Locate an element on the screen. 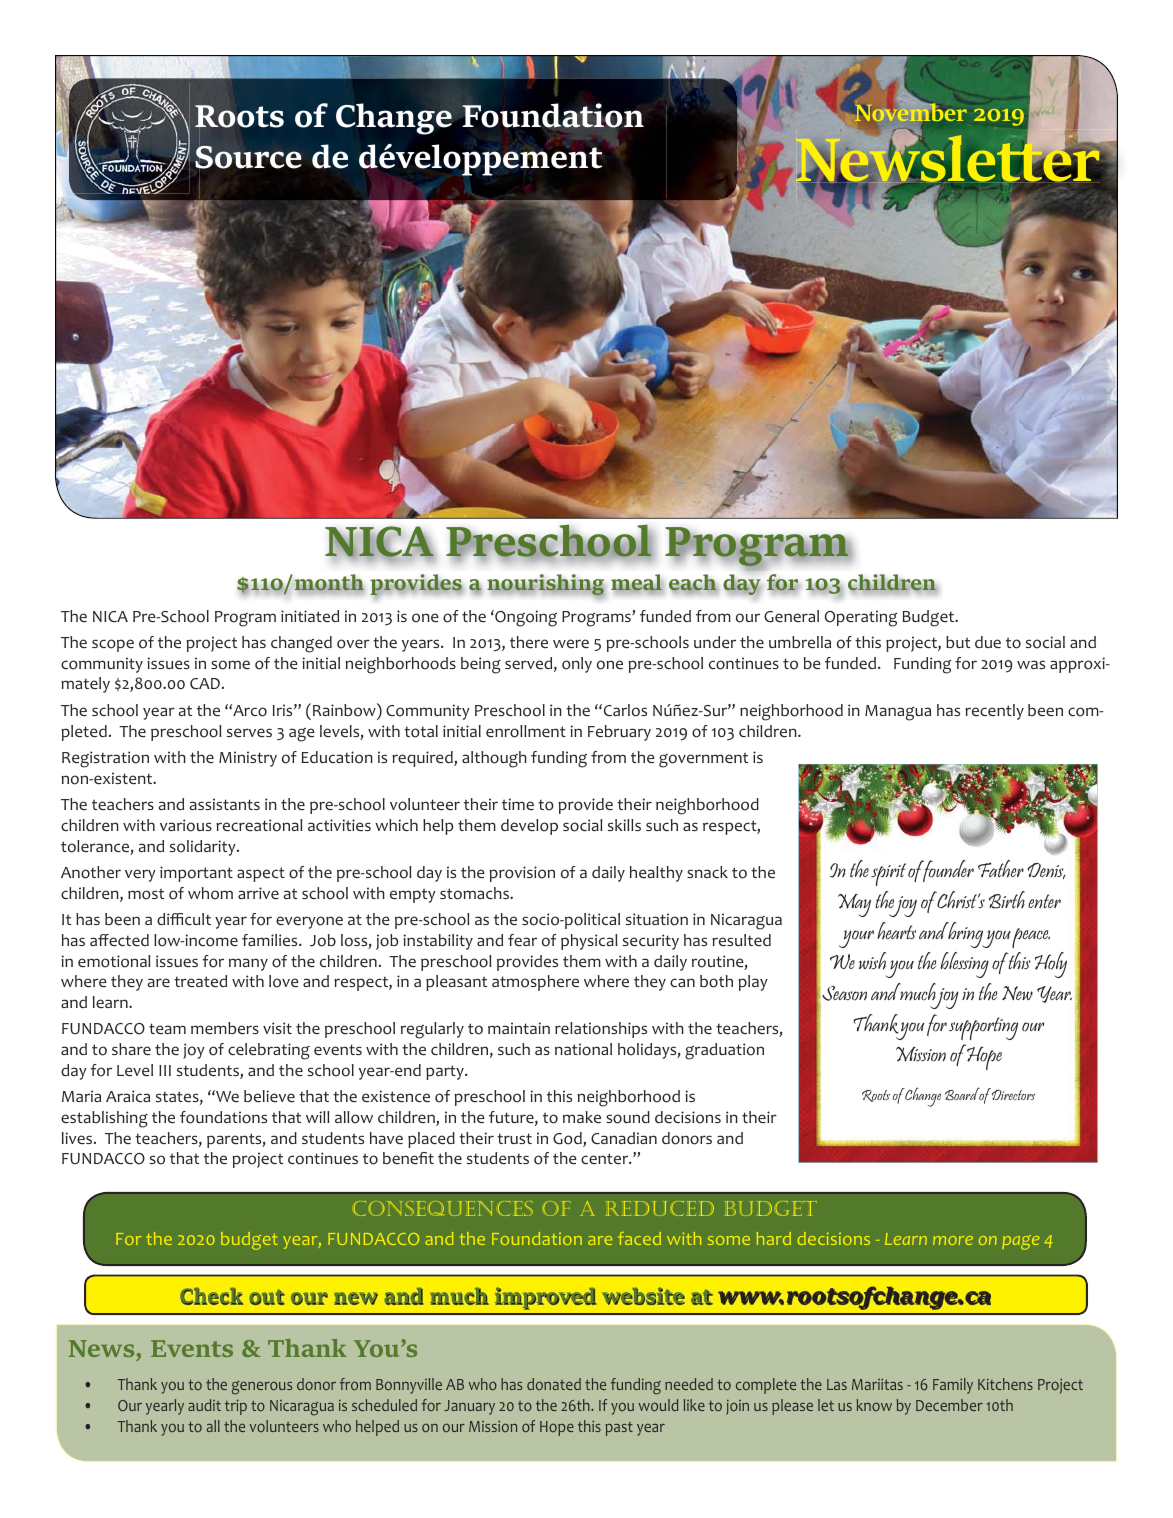  but is located at coordinates (958, 642).
